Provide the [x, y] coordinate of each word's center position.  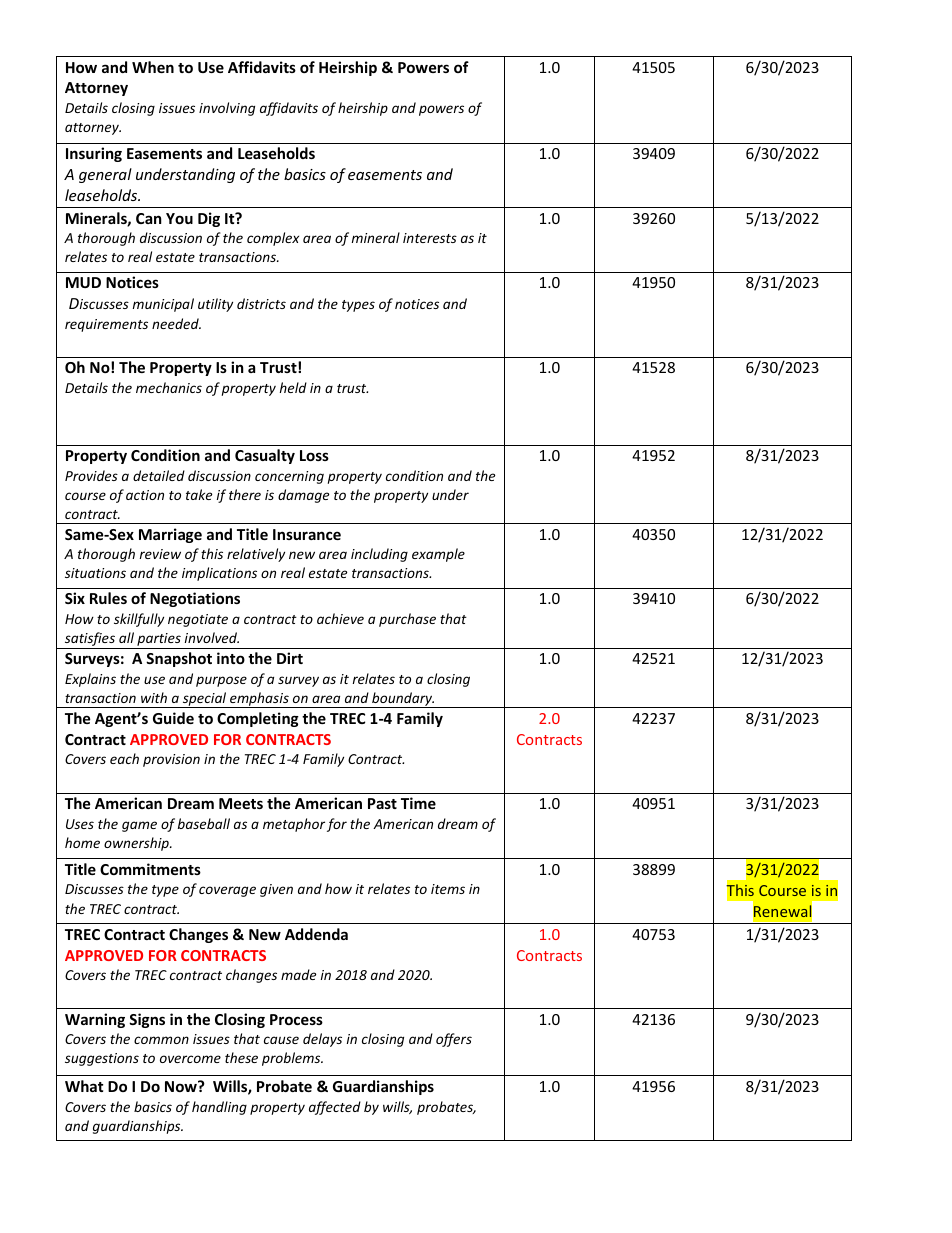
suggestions [102, 1059]
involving [227, 109]
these [241, 1057]
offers [454, 1040]
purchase [407, 620]
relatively [256, 555]
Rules [108, 598]
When [153, 67]
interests [430, 238]
